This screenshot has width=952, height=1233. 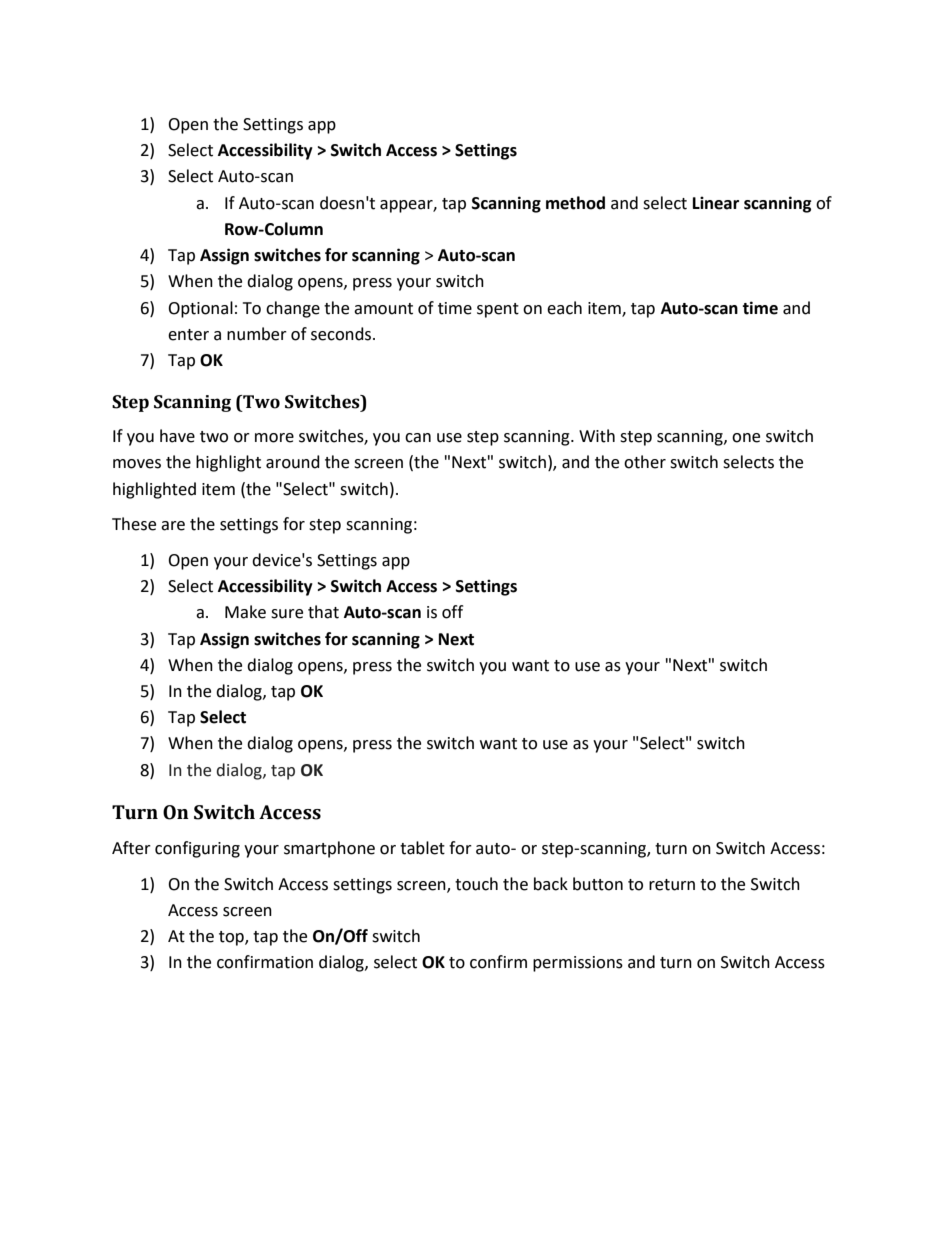 I want to click on that, so click(x=323, y=612).
